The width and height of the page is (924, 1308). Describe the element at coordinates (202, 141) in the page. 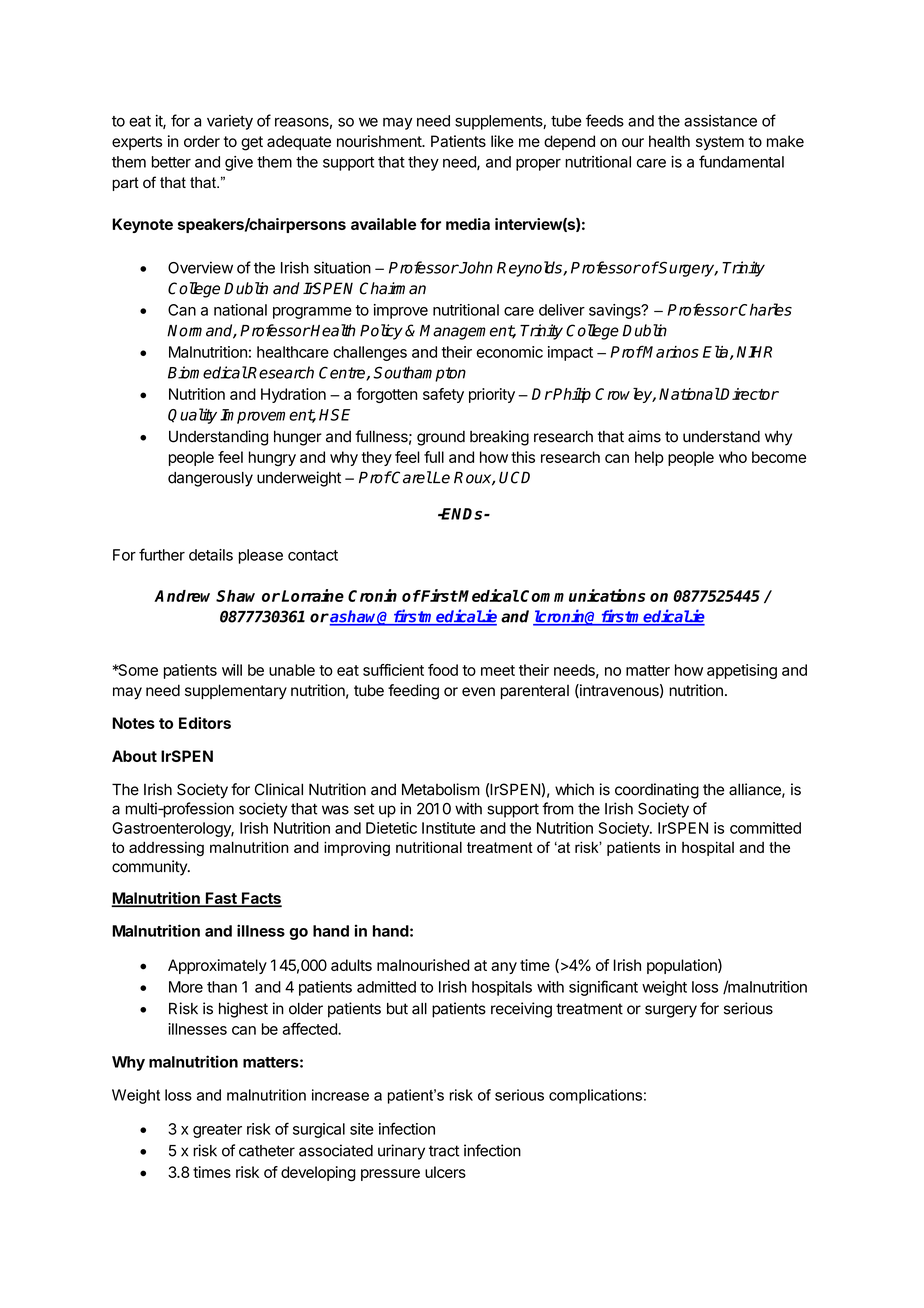

I see `order` at that location.
